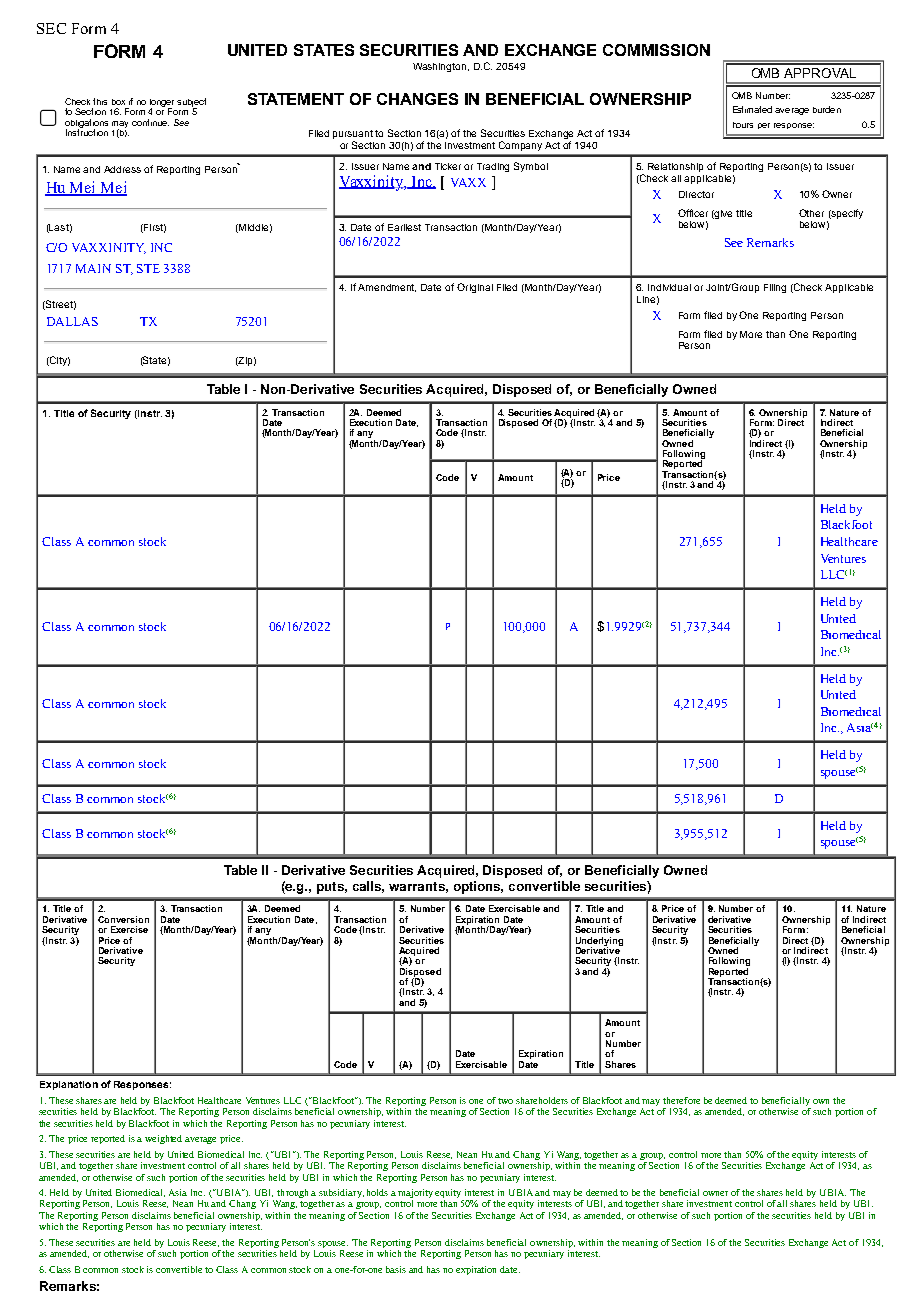 The height and width of the document is (1308, 924). I want to click on DALLAS, so click(72, 321).
